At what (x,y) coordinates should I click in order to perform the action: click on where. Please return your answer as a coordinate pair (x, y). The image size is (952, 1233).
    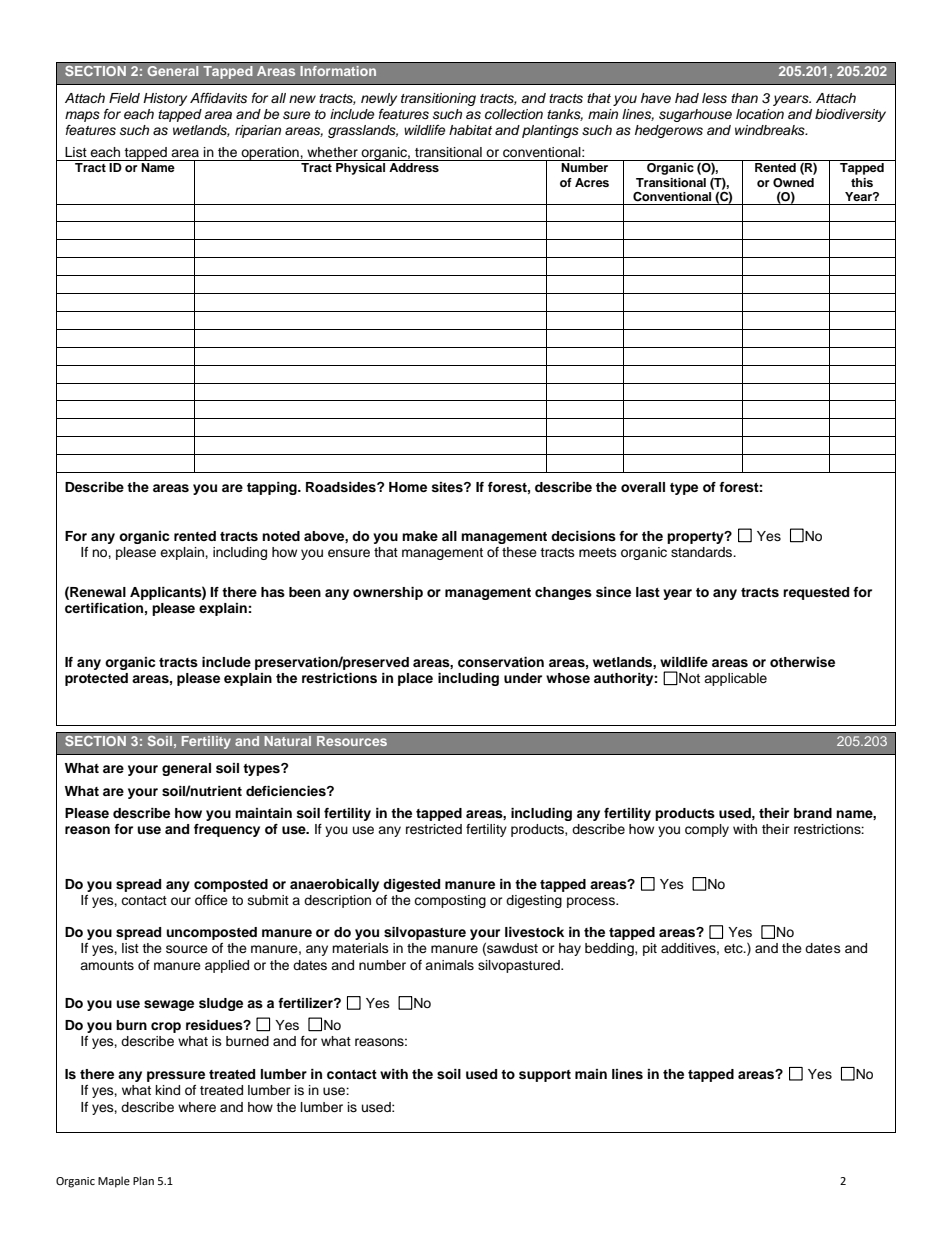
    Looking at the image, I should click on (197, 1107).
